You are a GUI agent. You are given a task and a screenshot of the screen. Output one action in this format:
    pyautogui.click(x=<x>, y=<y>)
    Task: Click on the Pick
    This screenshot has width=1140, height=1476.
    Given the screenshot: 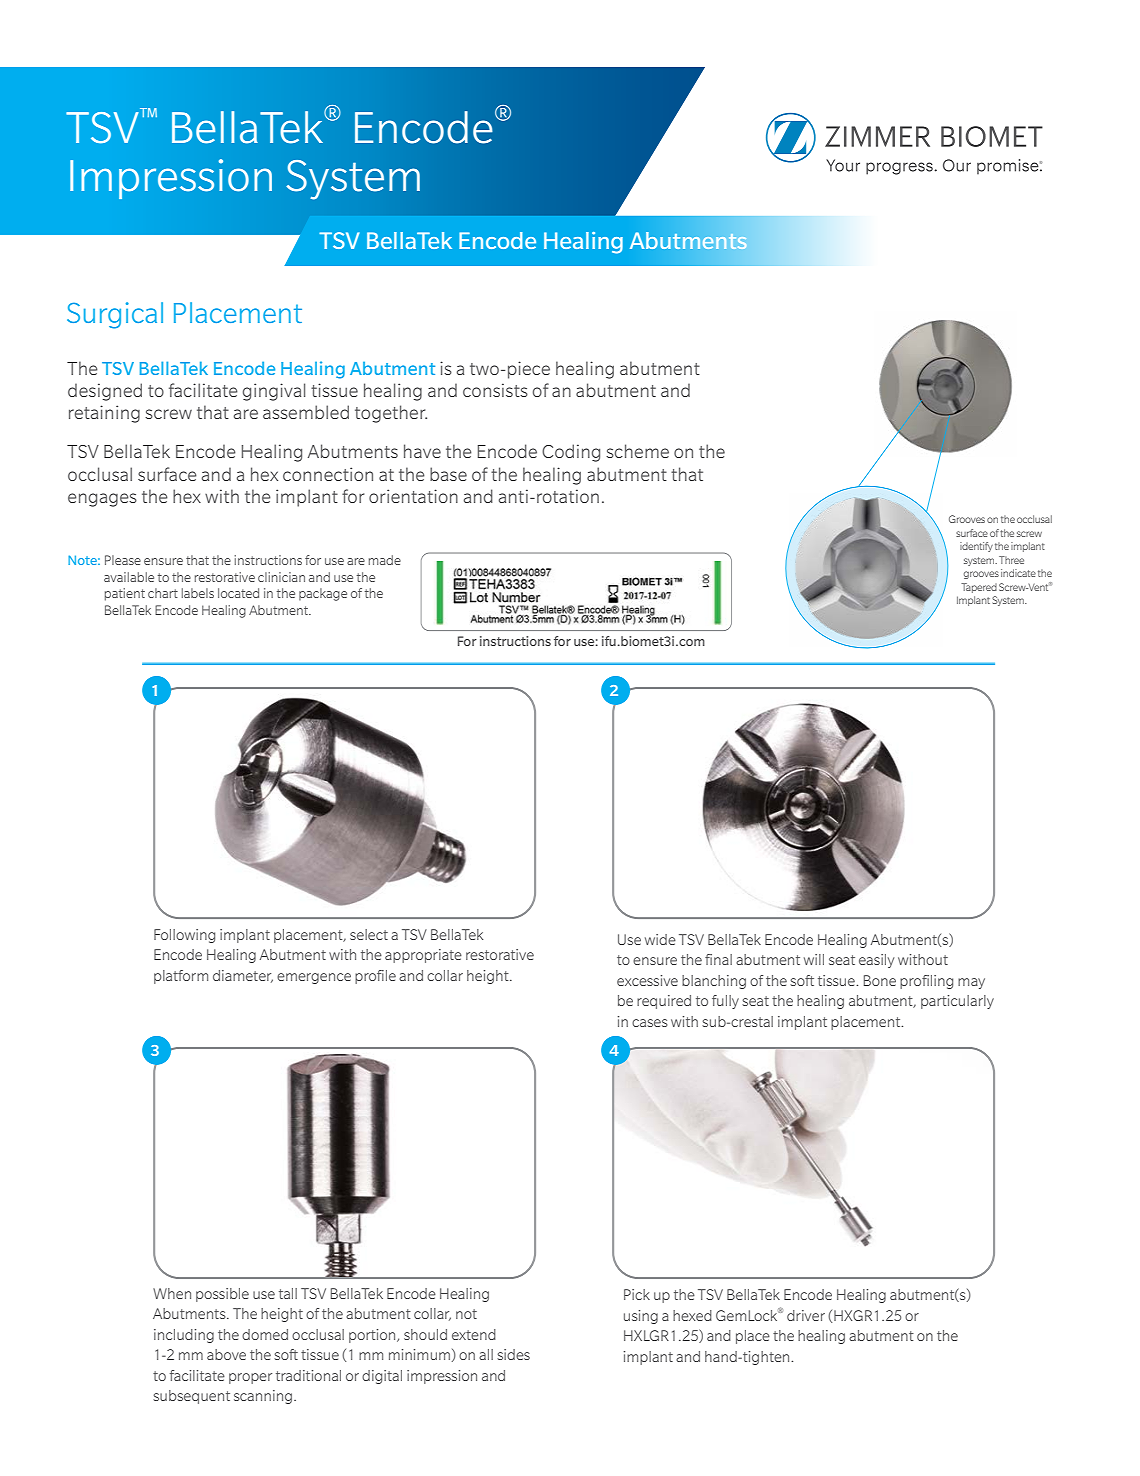 What is the action you would take?
    pyautogui.click(x=637, y=1294)
